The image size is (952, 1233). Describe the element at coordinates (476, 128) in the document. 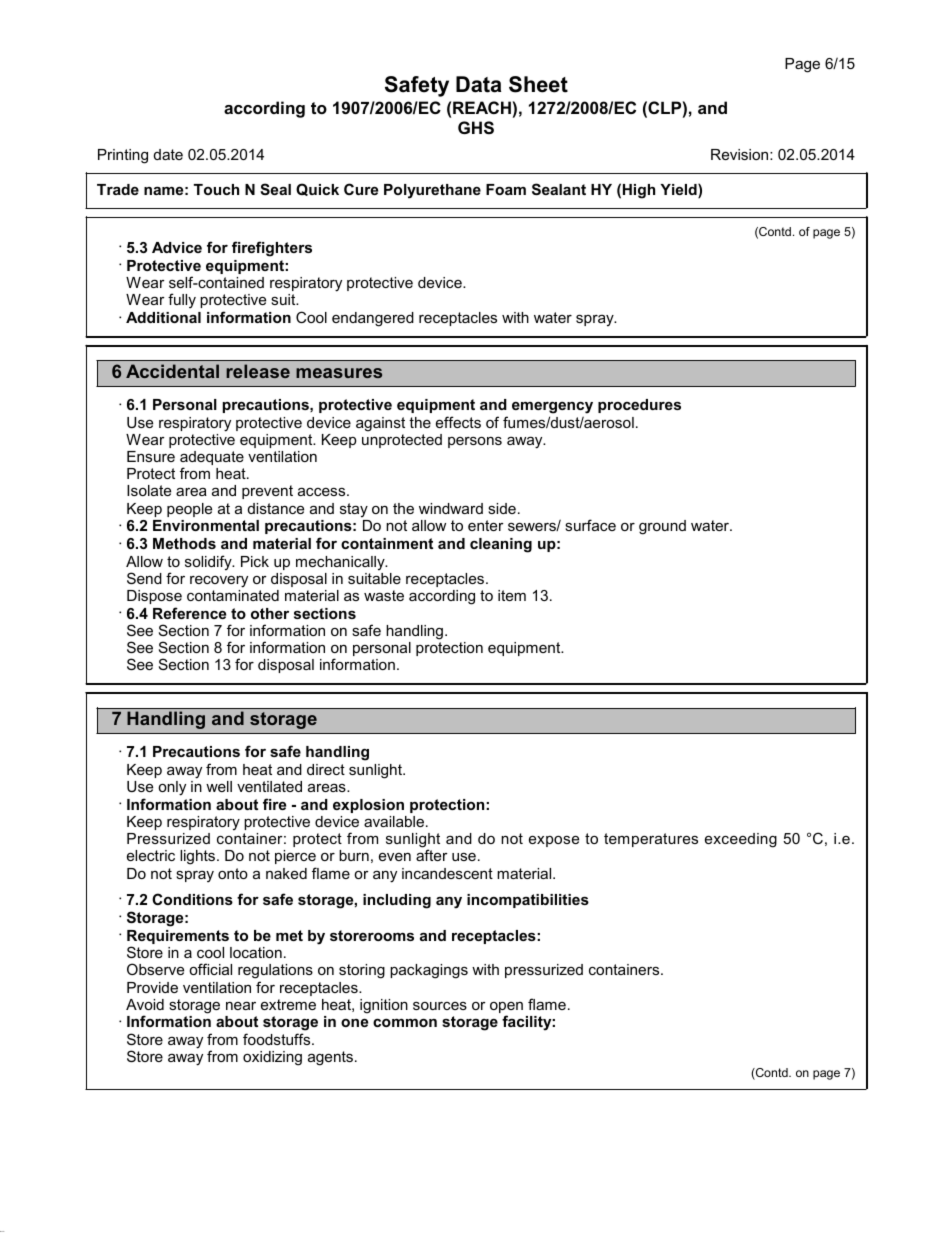

I see `GHS` at that location.
